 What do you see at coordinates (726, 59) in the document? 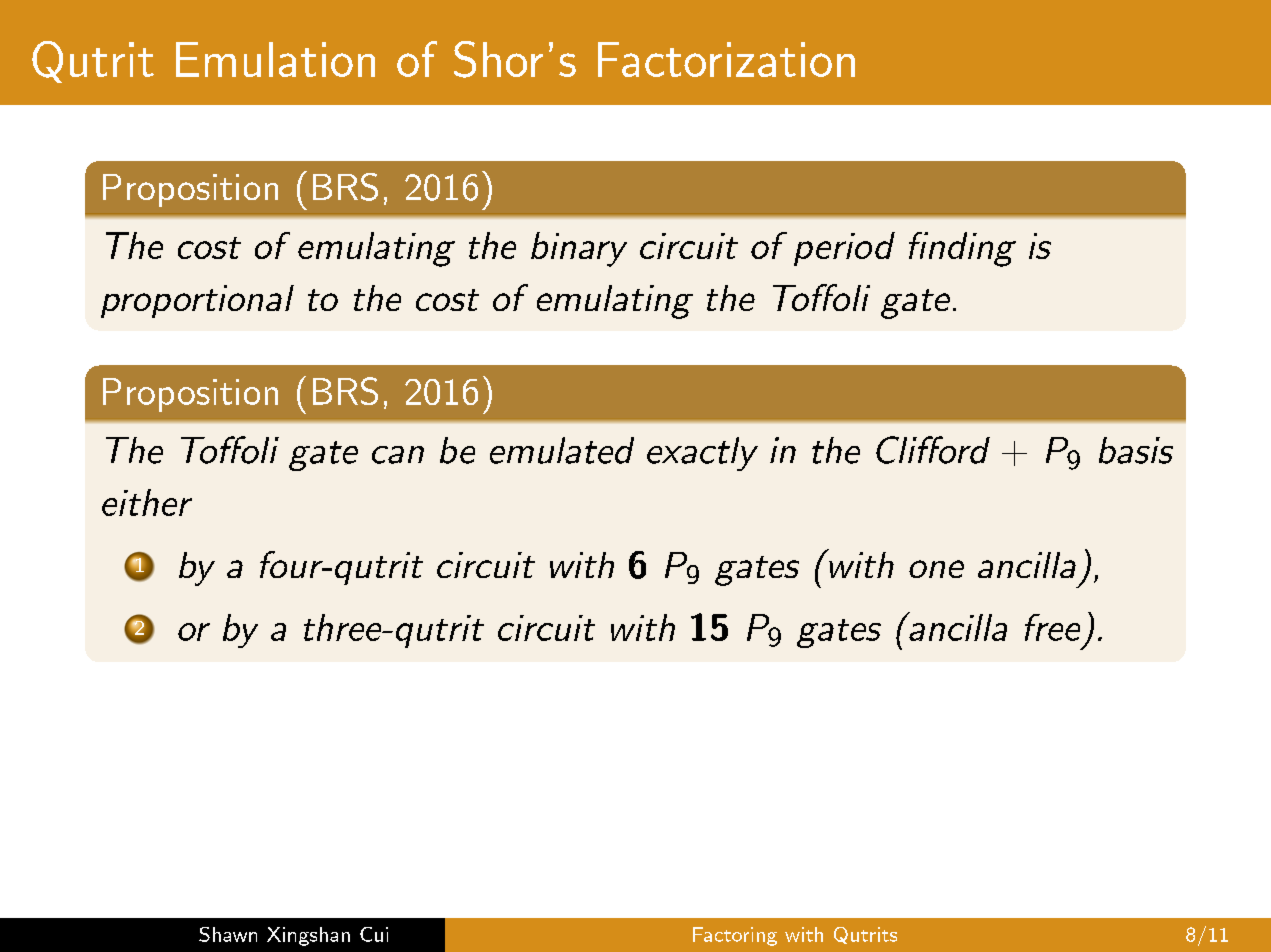
I see `Factorization` at bounding box center [726, 59].
